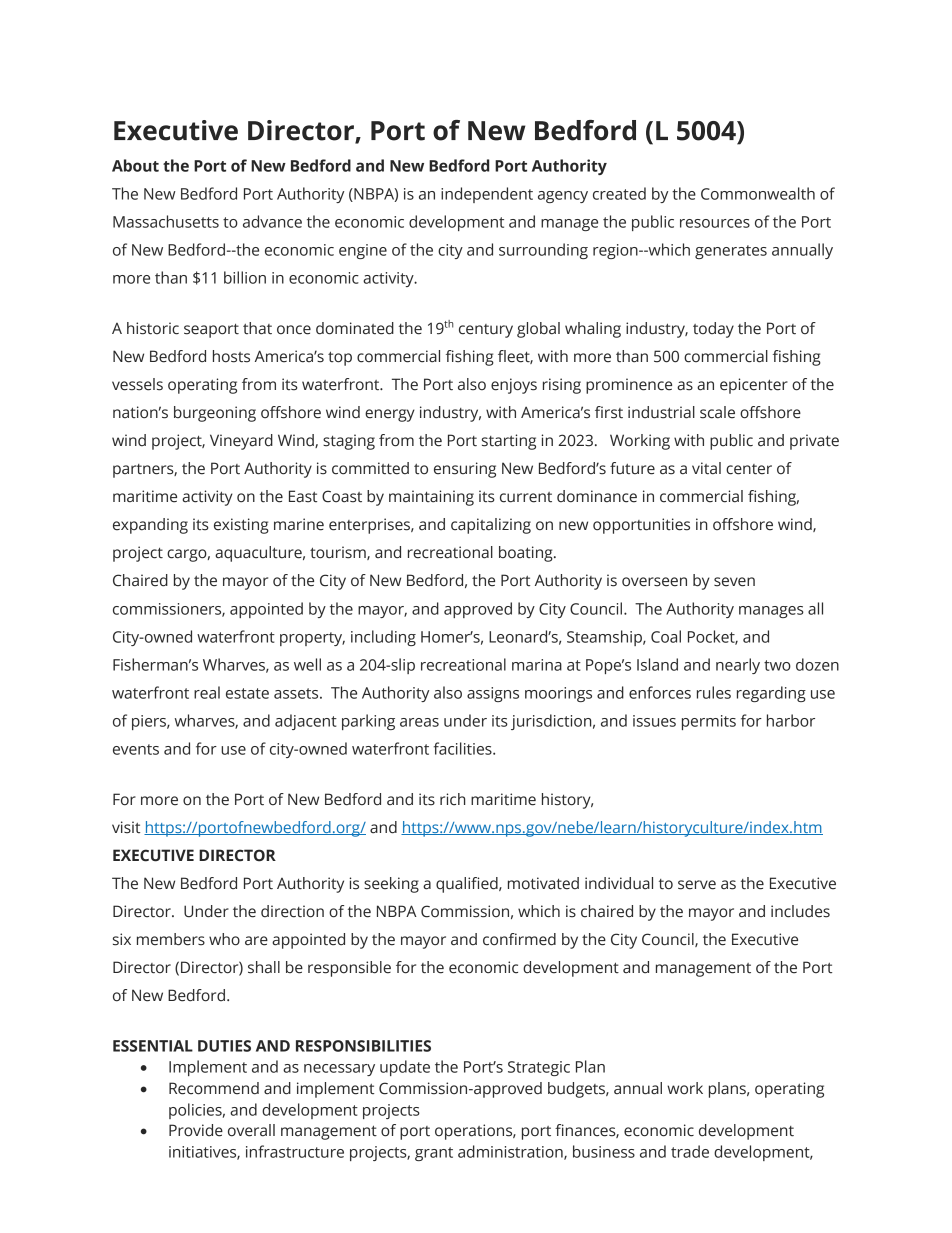 The width and height of the screenshot is (952, 1233). I want to click on confirmed, so click(519, 939).
